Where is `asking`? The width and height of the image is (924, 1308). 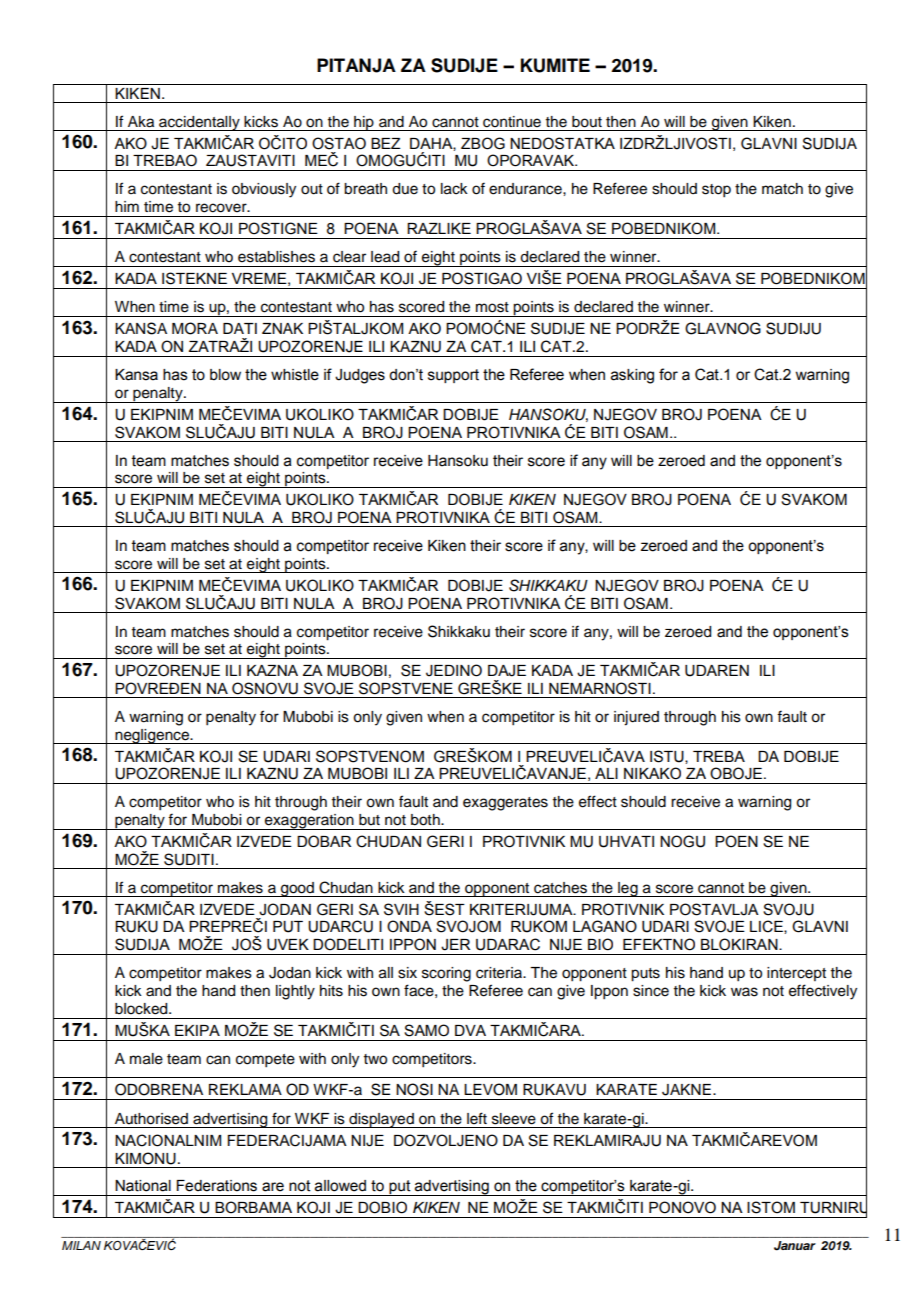
asking is located at coordinates (632, 376).
